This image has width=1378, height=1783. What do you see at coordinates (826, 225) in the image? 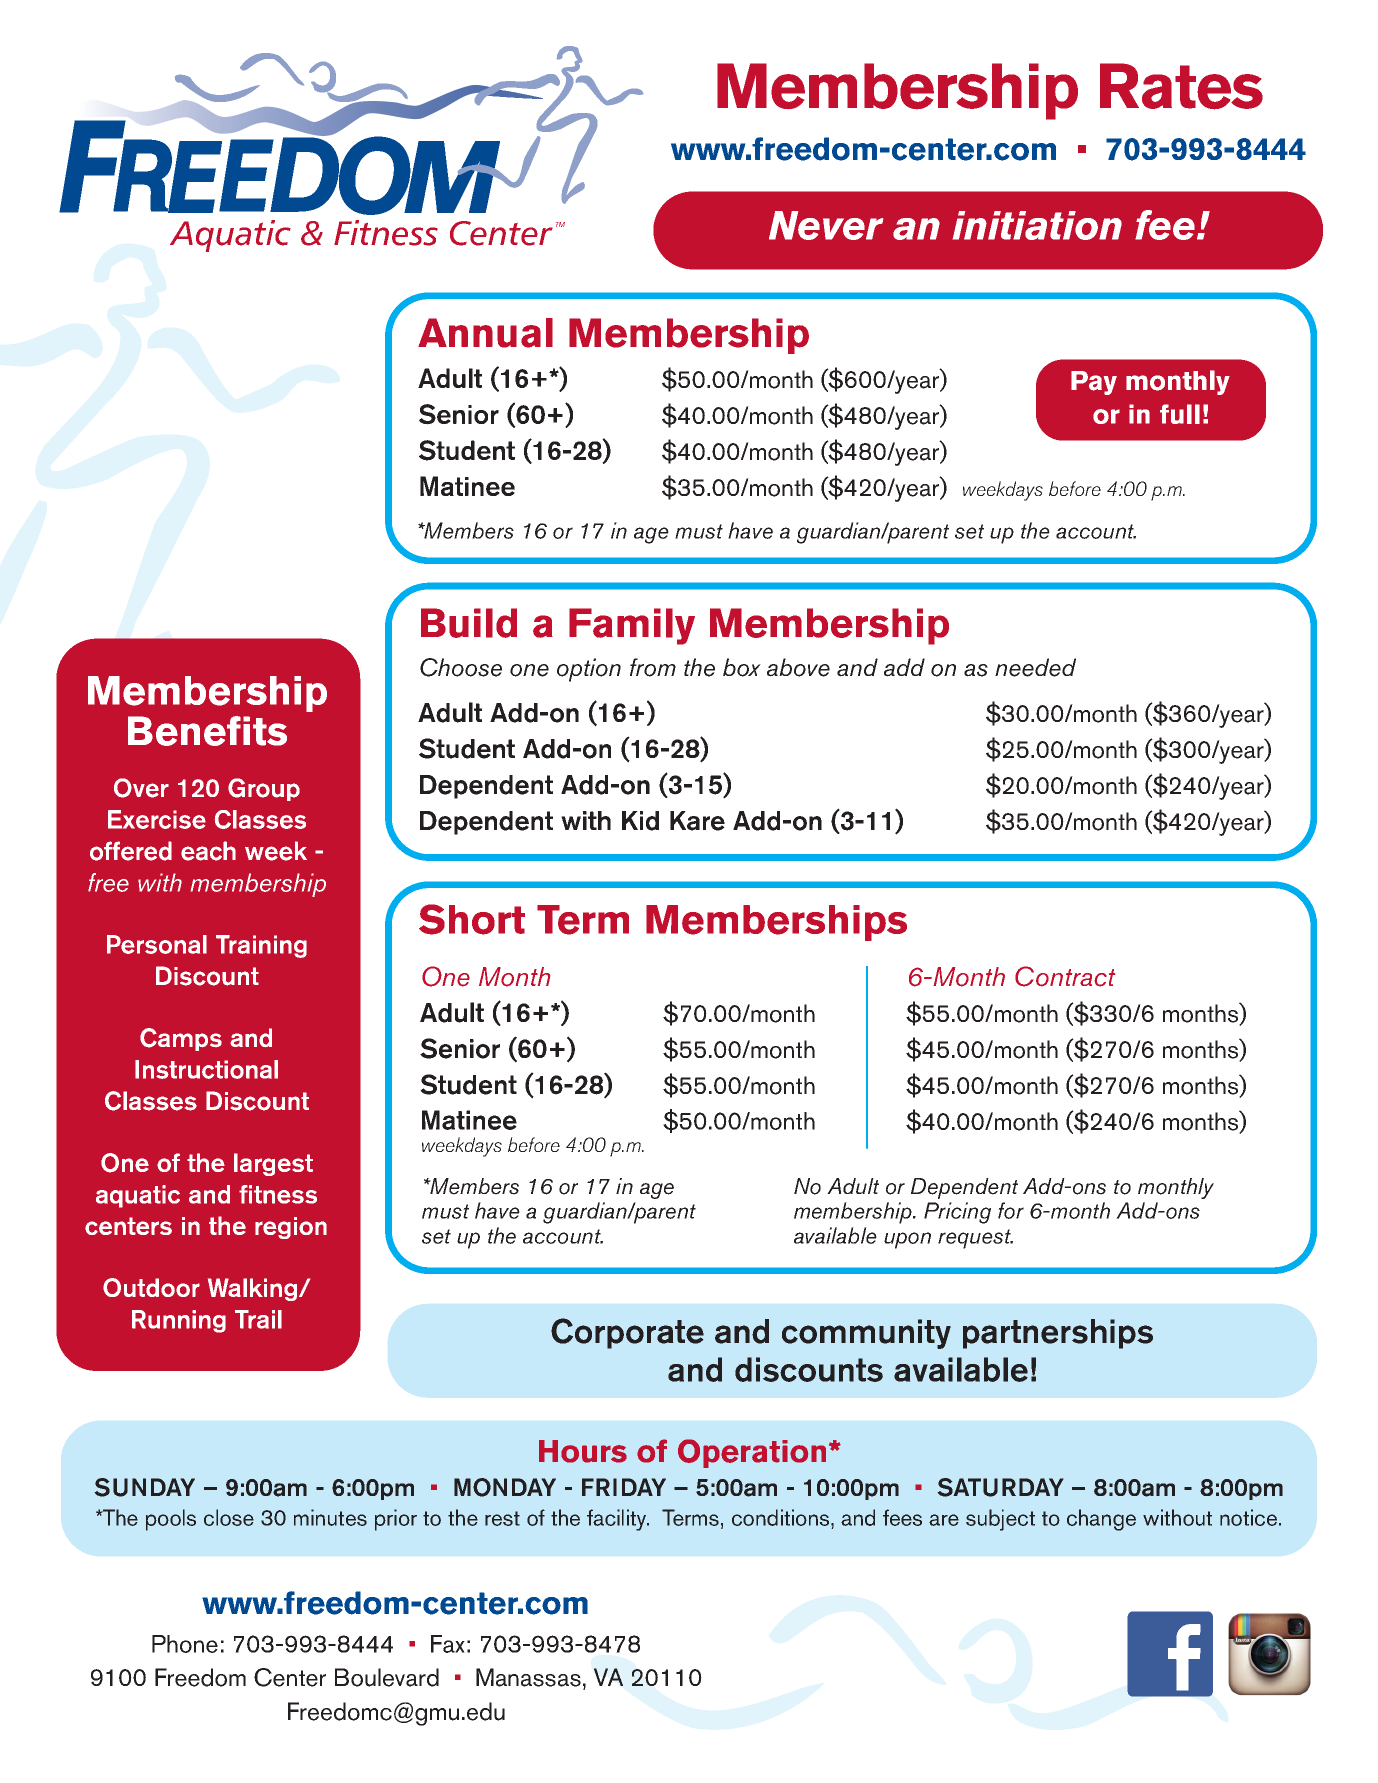
I see `Never` at bounding box center [826, 225].
